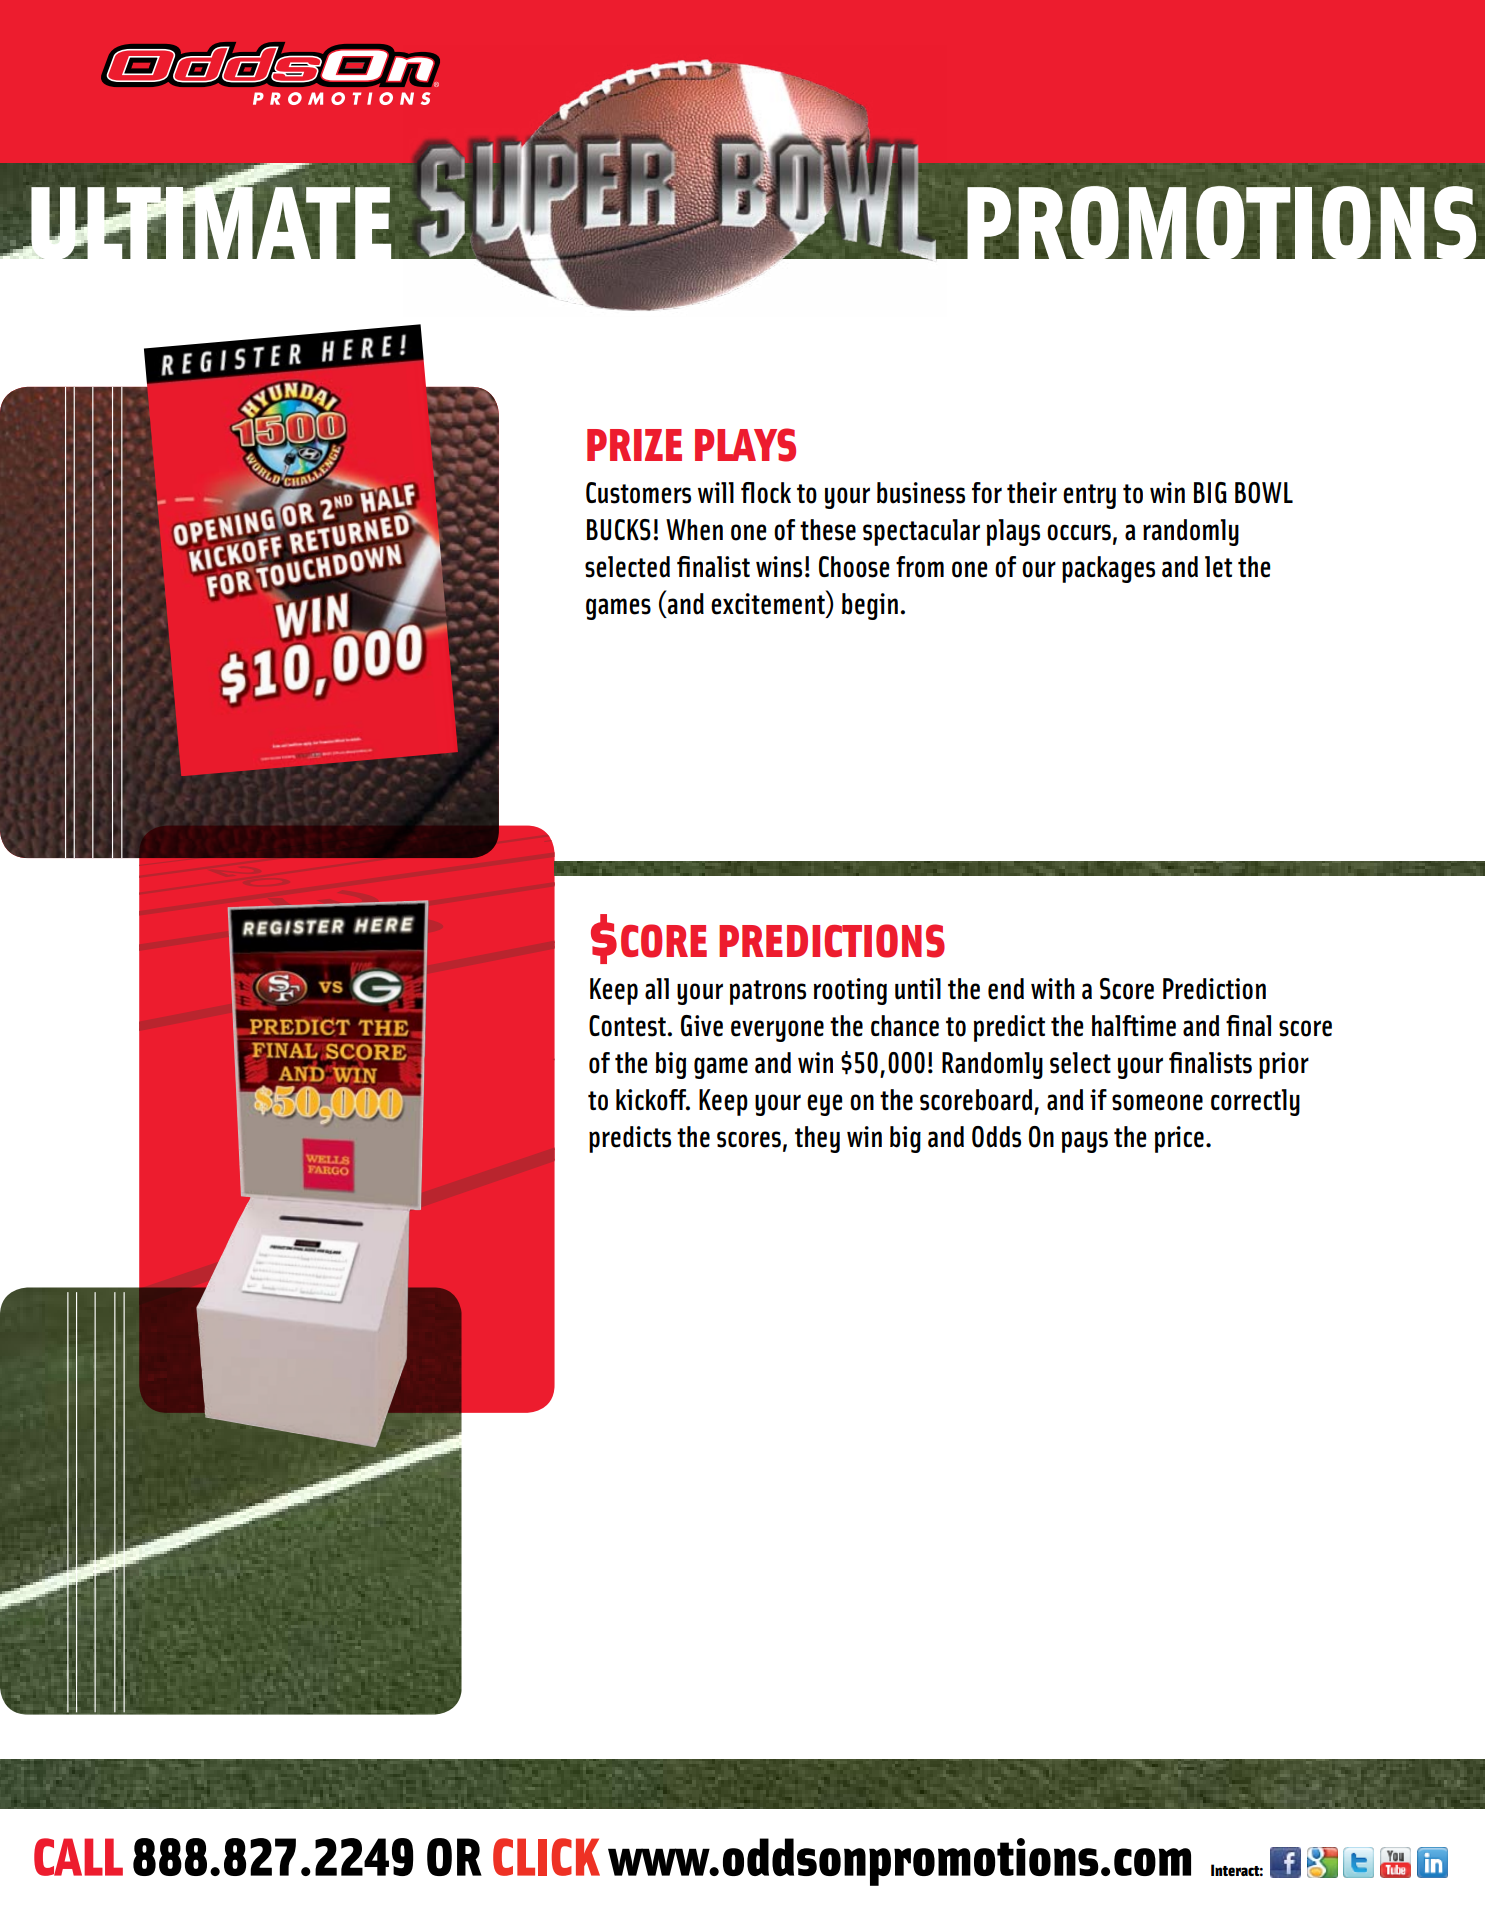  I want to click on everyone, so click(777, 1031).
